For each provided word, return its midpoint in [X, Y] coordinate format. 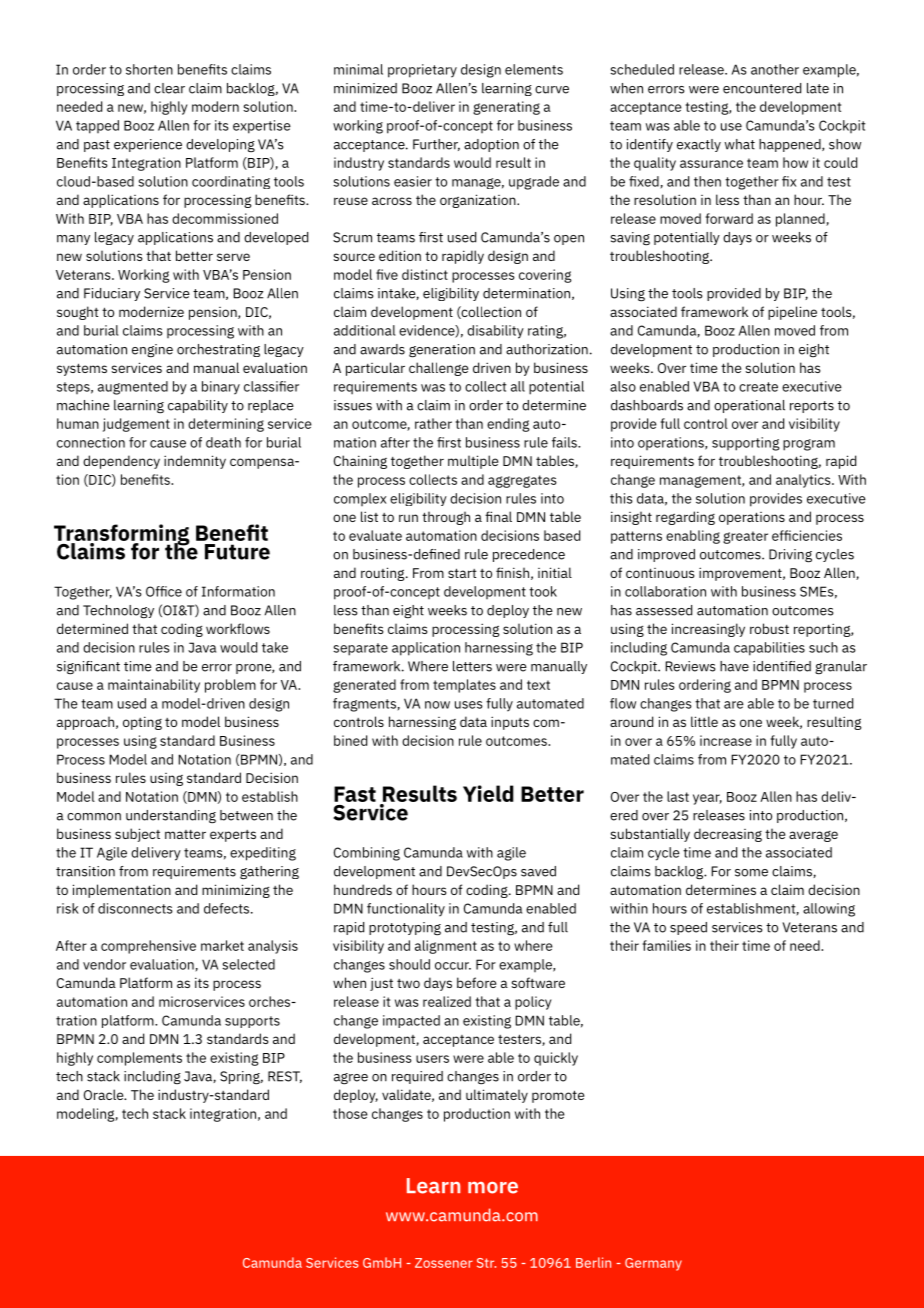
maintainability [154, 686]
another [775, 69]
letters [472, 666]
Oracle [105, 1094]
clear [169, 88]
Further [436, 145]
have [734, 666]
